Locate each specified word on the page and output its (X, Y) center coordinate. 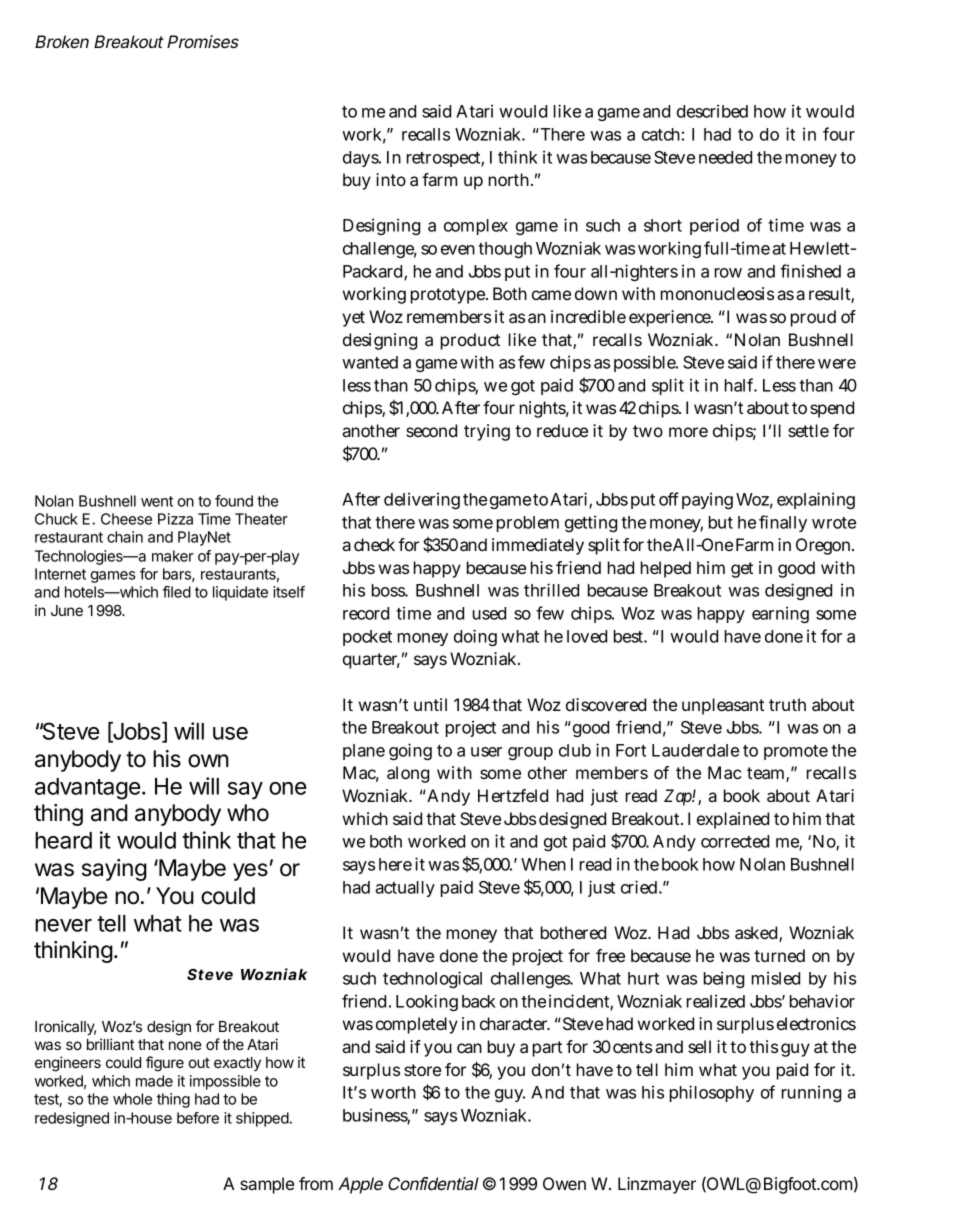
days (362, 159)
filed (177, 592)
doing (475, 637)
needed (725, 157)
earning (780, 614)
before (198, 1118)
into (391, 179)
